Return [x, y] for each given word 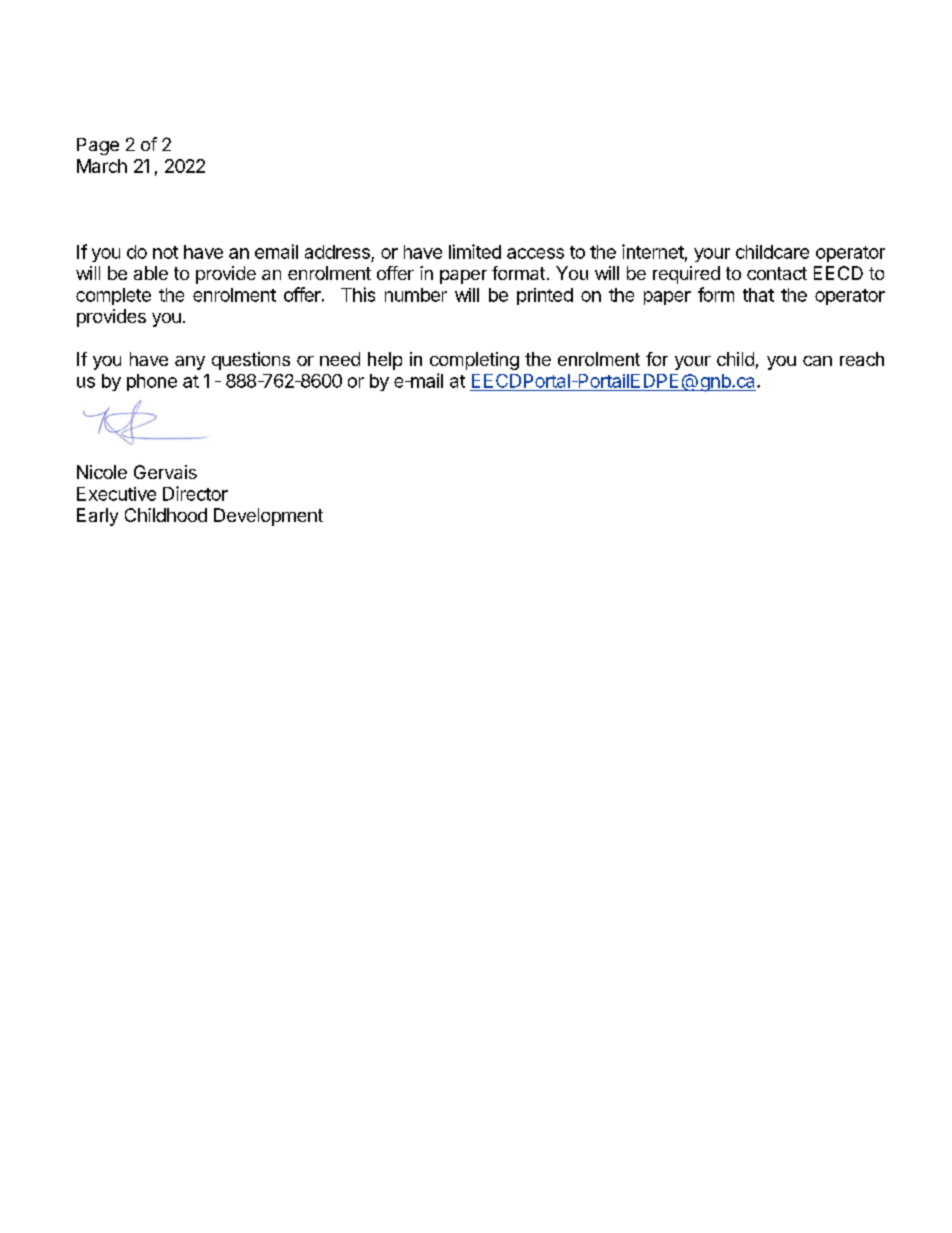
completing [474, 361]
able [151, 273]
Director [195, 493]
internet [653, 251]
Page [98, 146]
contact [777, 273]
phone [152, 382]
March [102, 166]
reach [862, 359]
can [817, 361]
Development [268, 517]
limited [475, 251]
